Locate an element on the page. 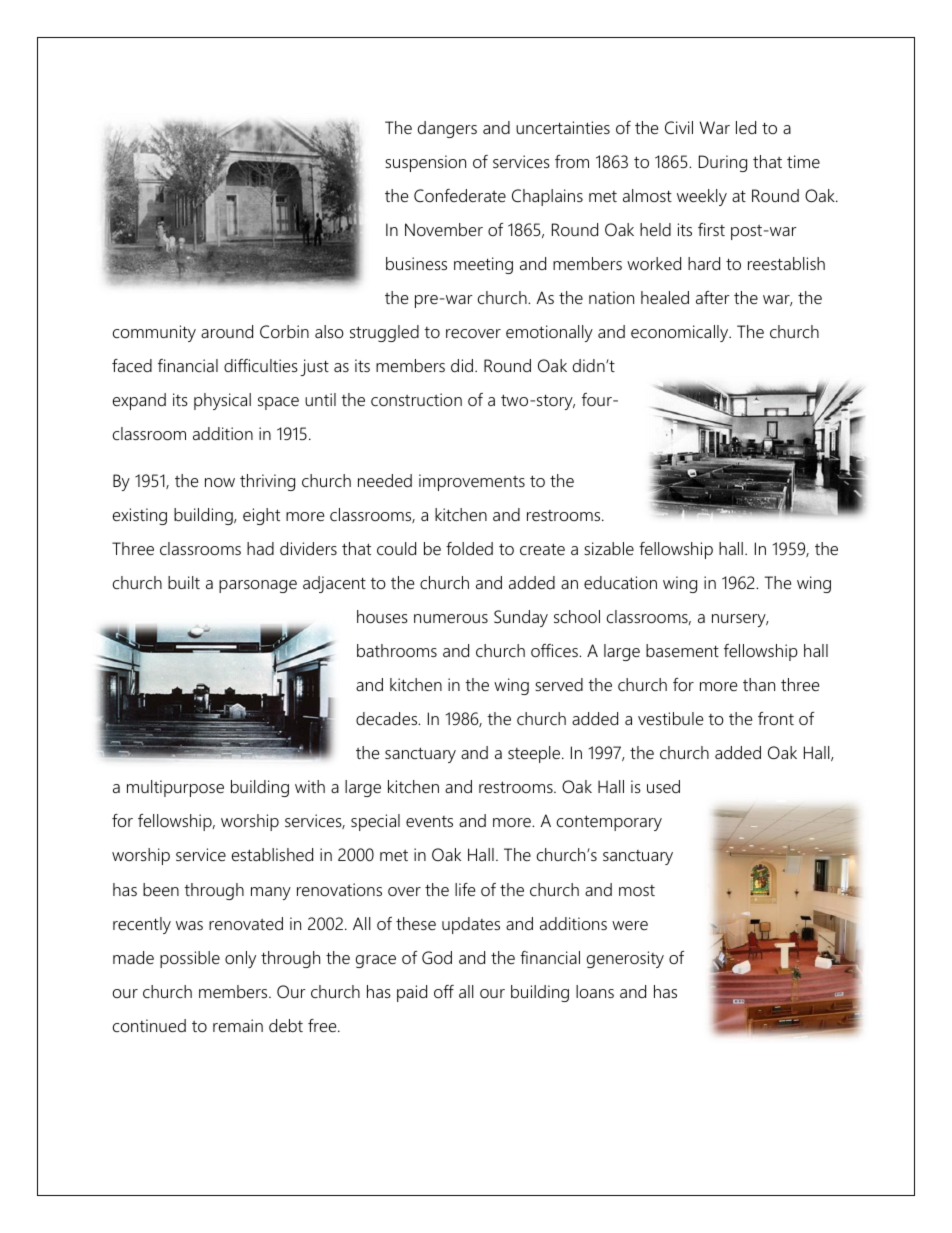 The width and height of the page is (952, 1233). During is located at coordinates (723, 163).
